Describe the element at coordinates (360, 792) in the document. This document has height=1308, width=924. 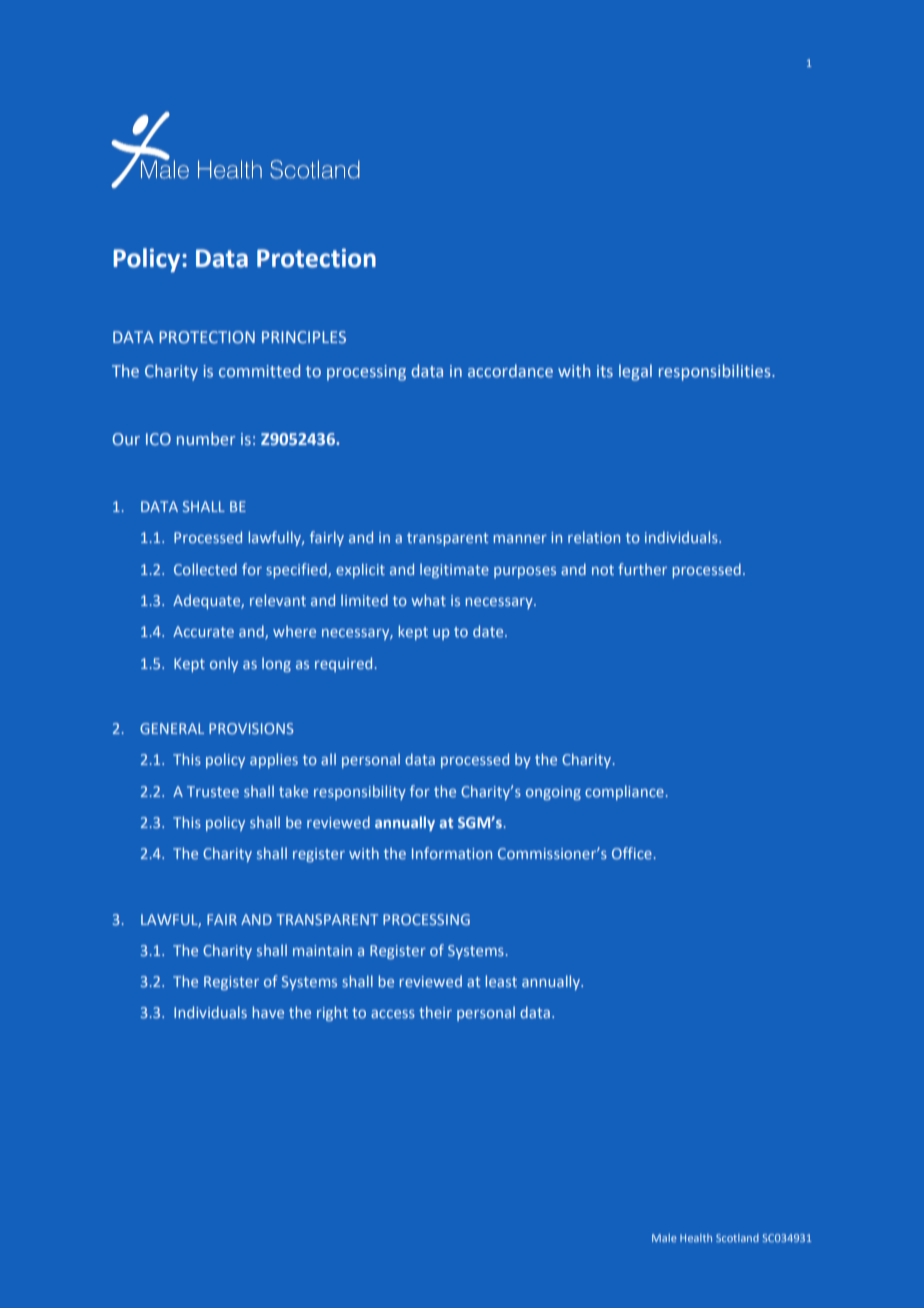
I see `responsibility` at that location.
